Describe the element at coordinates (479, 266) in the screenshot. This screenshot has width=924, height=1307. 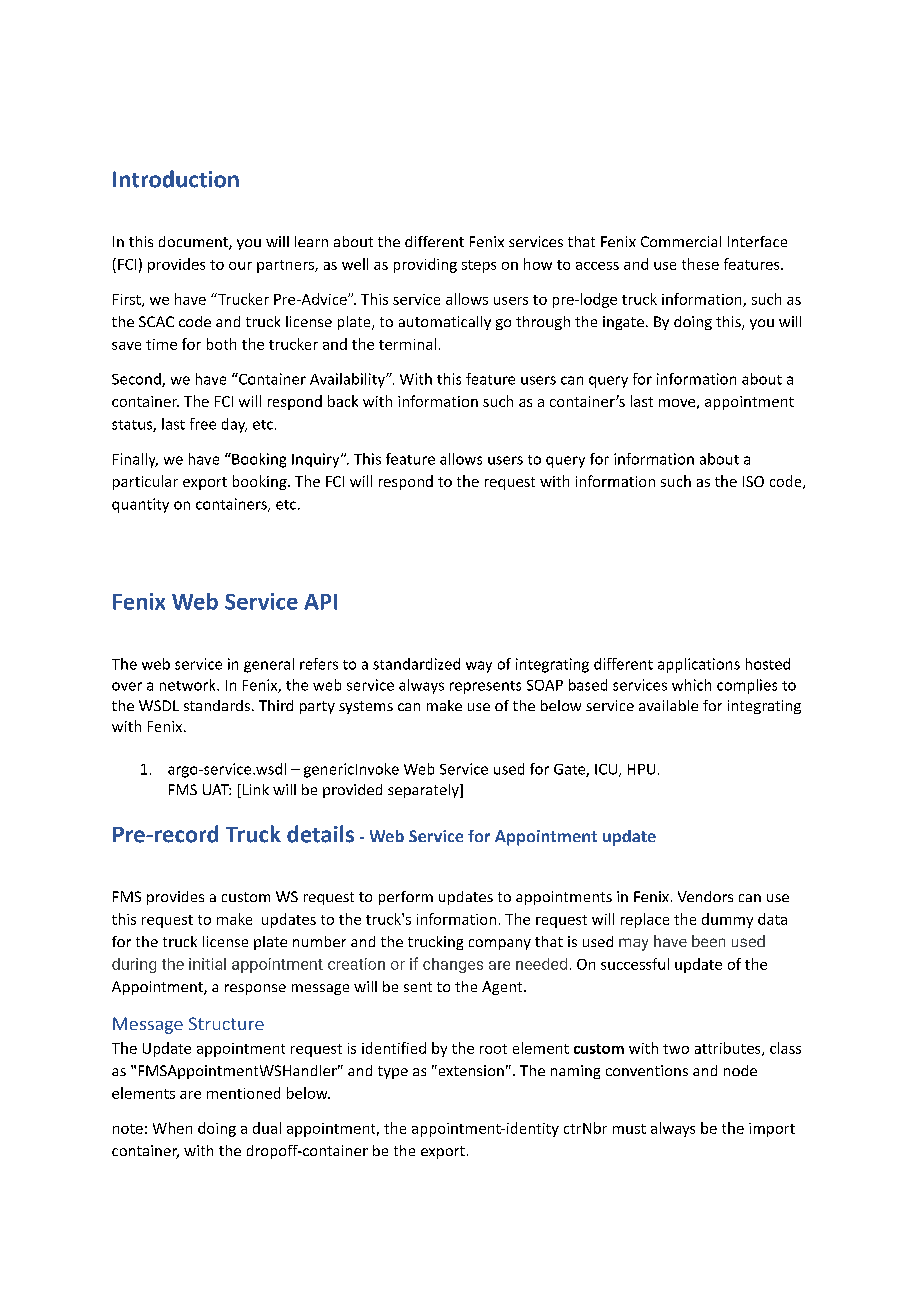
I see `steps` at that location.
